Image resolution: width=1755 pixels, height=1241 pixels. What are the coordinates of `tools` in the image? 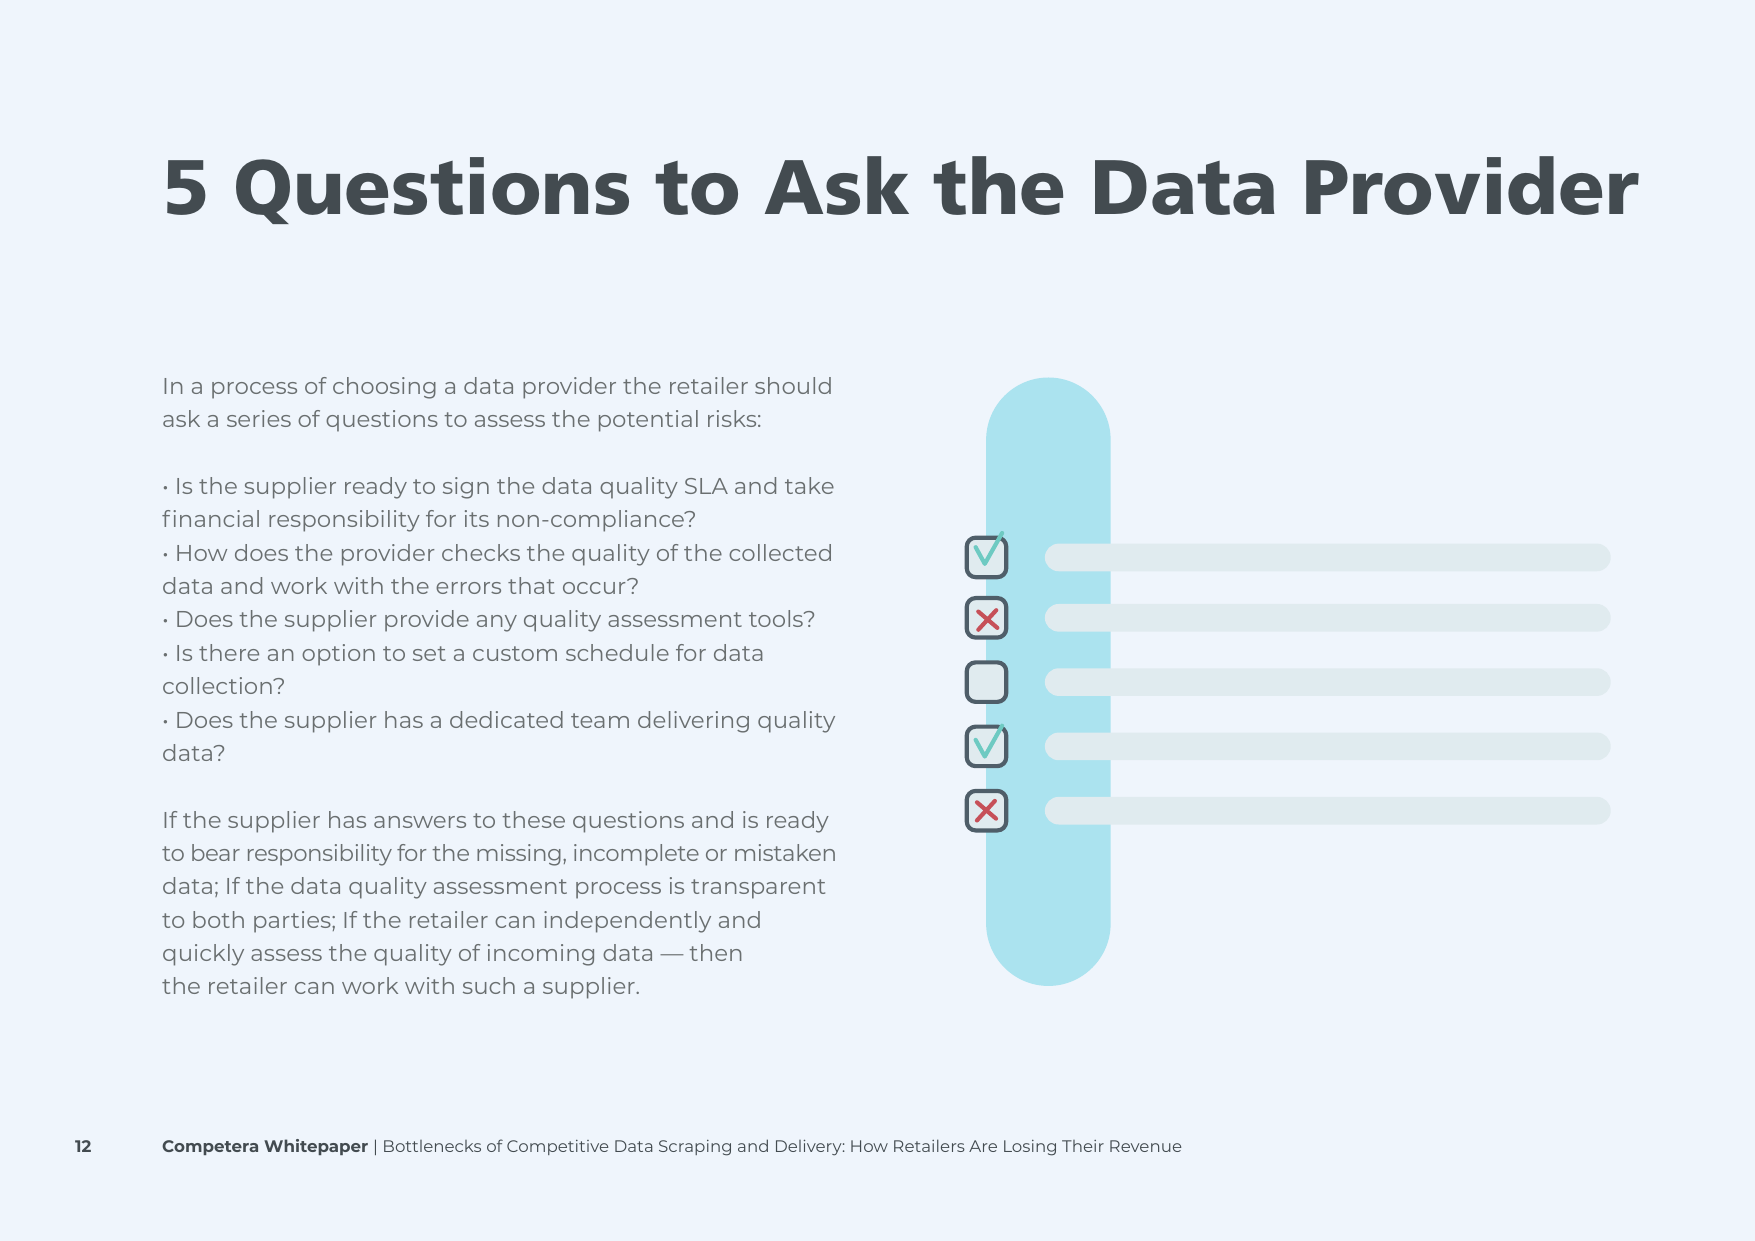 It's located at (777, 618).
